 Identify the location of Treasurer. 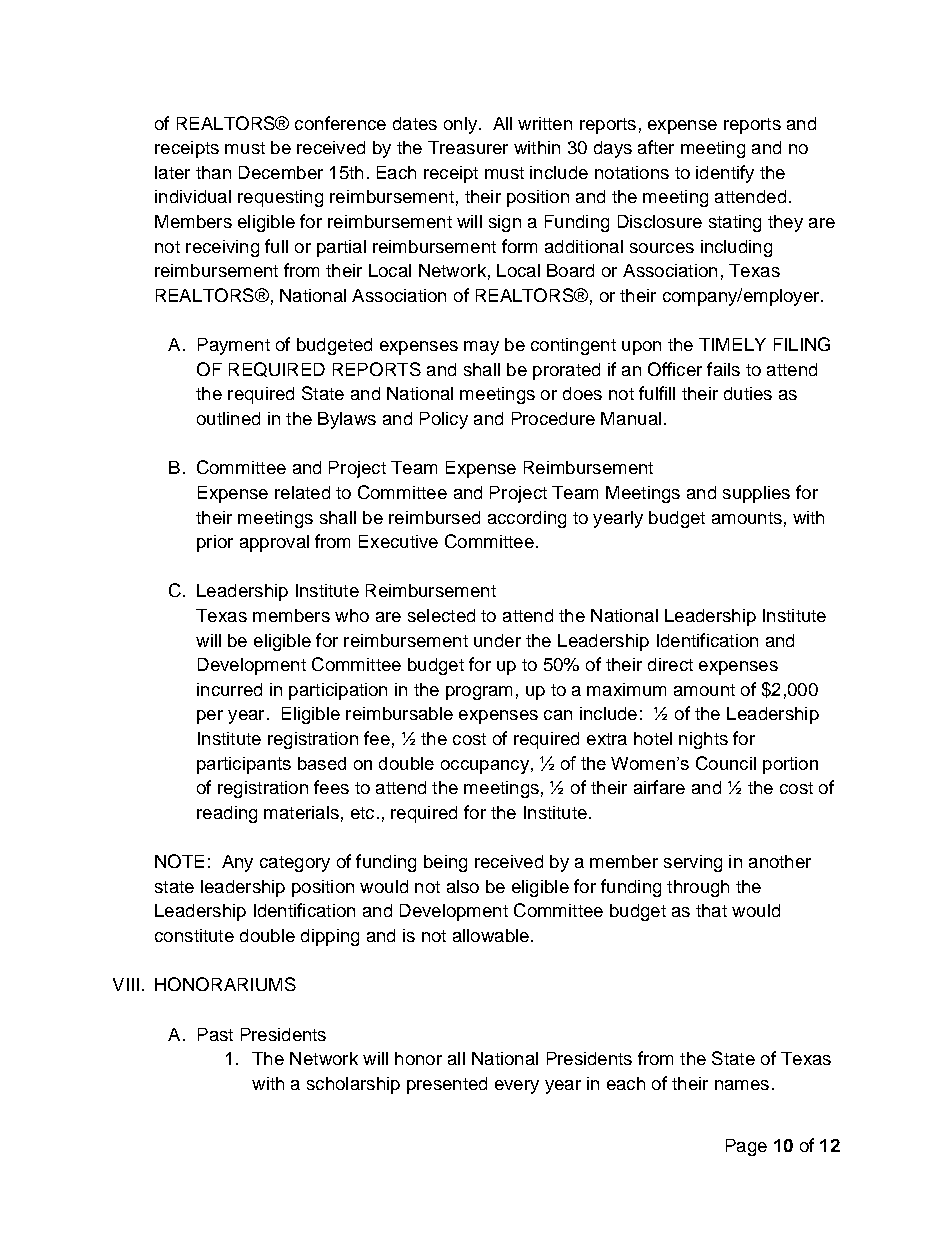
(468, 147).
